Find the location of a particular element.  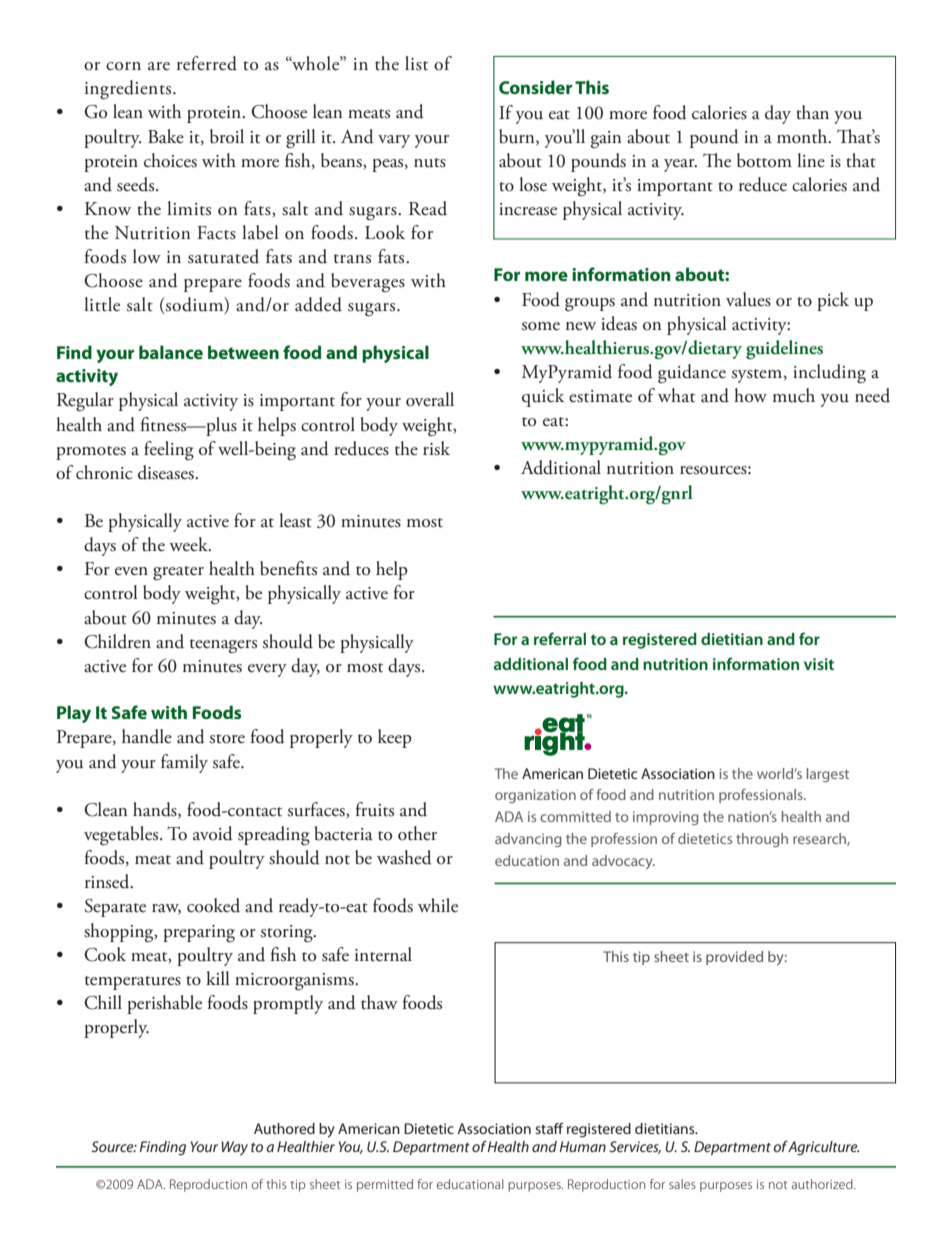

Agriculture is located at coordinates (823, 1148).
